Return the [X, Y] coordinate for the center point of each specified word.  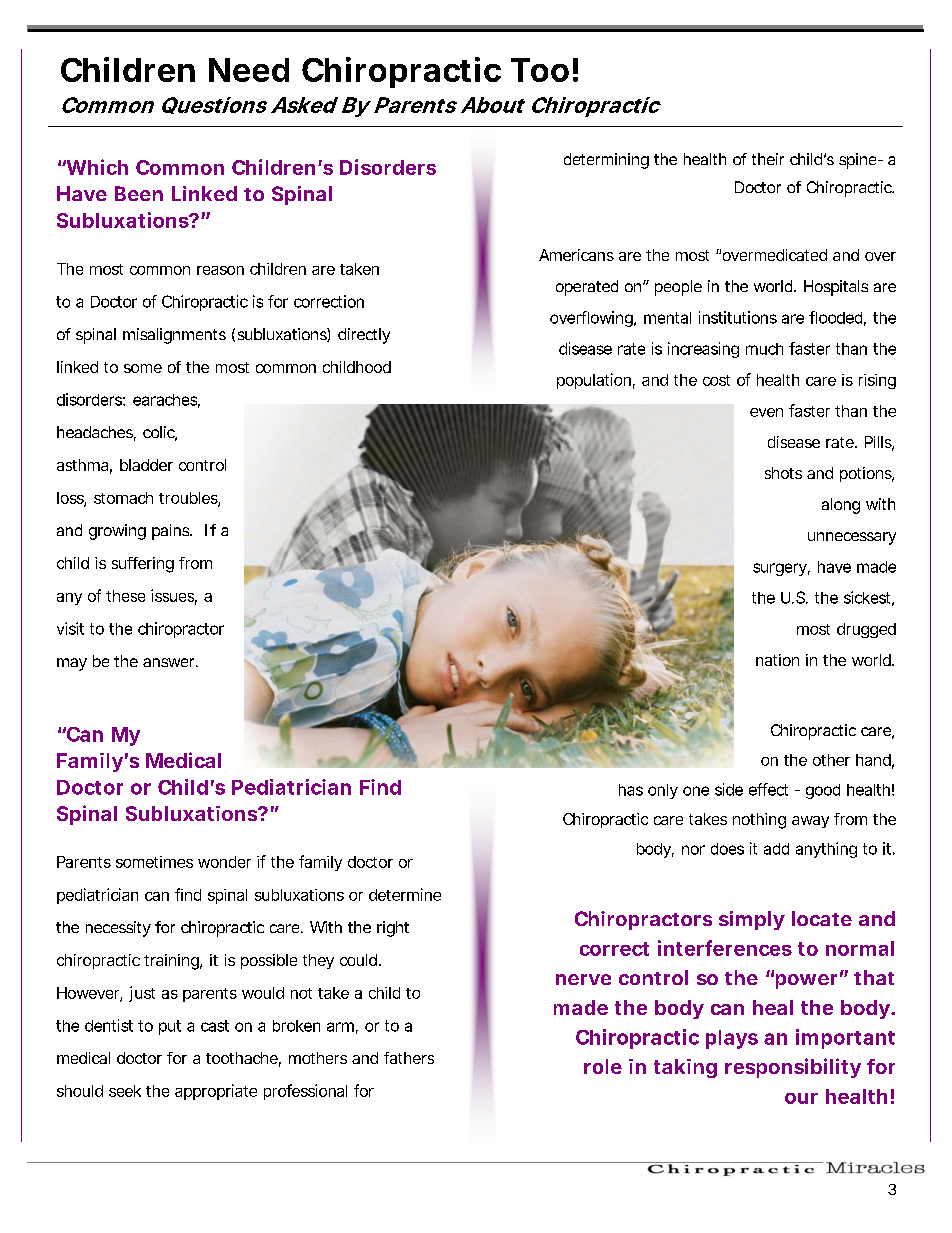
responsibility [793, 1068]
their [768, 159]
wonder [224, 862]
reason [220, 270]
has [631, 790]
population [594, 381]
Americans [576, 255]
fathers [409, 1058]
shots [783, 473]
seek [125, 1091]
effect [768, 789]
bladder [146, 465]
